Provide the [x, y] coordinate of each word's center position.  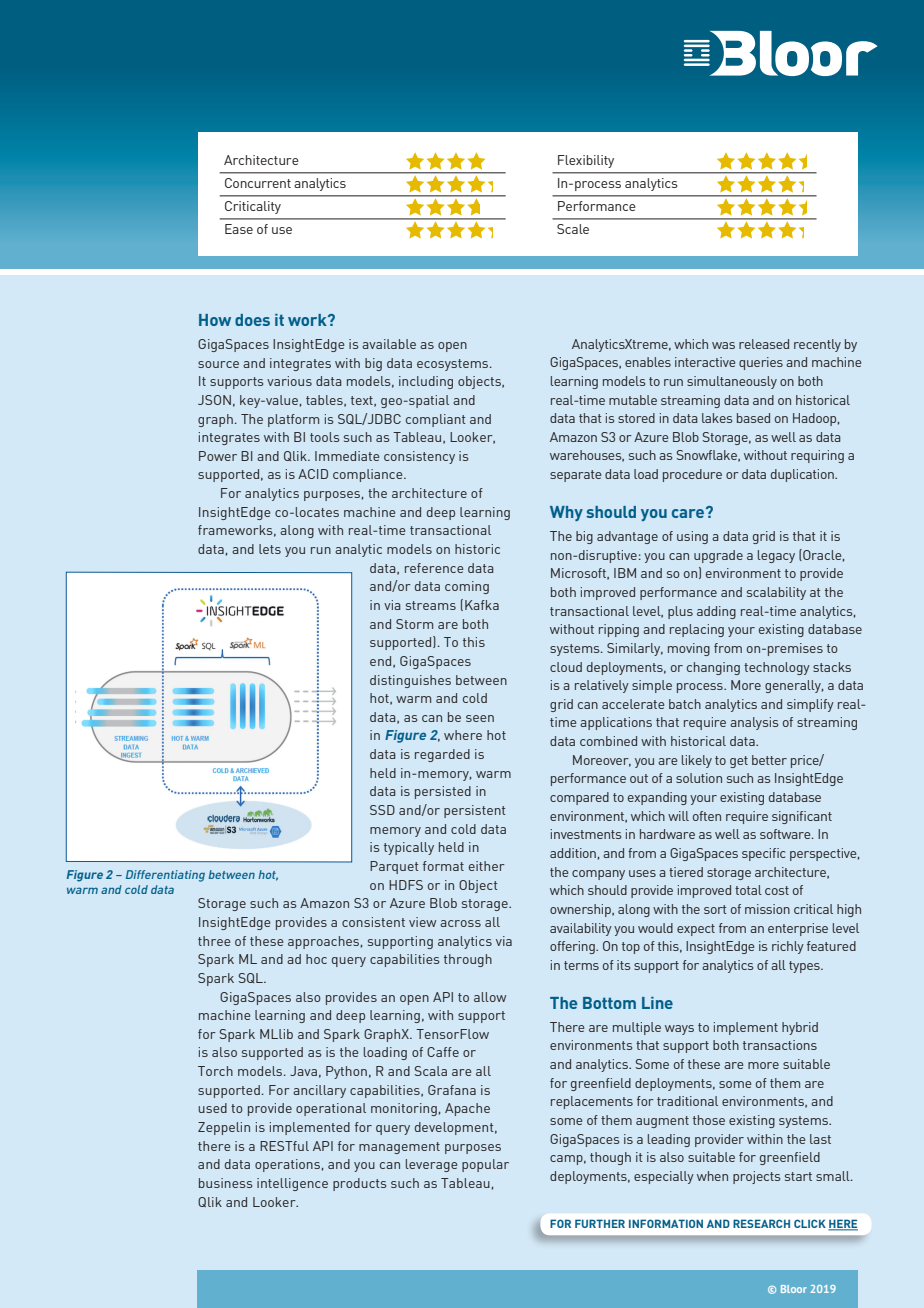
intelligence [292, 1184]
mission [767, 909]
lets [270, 549]
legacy [776, 556]
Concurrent [258, 183]
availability [581, 929]
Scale [573, 229]
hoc [316, 959]
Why [566, 513]
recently [817, 345]
